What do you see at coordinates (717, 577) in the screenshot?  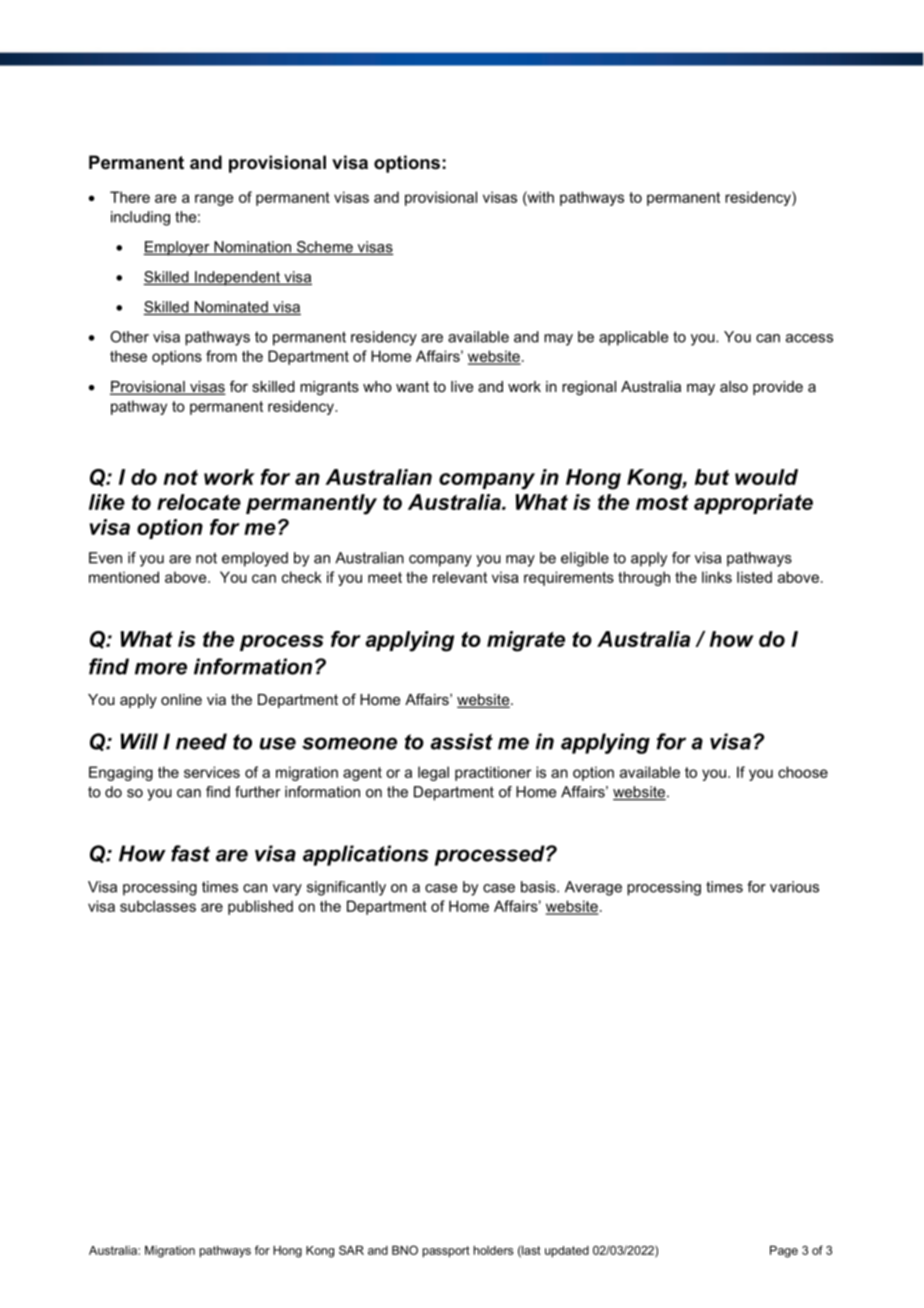 I see `links` at bounding box center [717, 577].
